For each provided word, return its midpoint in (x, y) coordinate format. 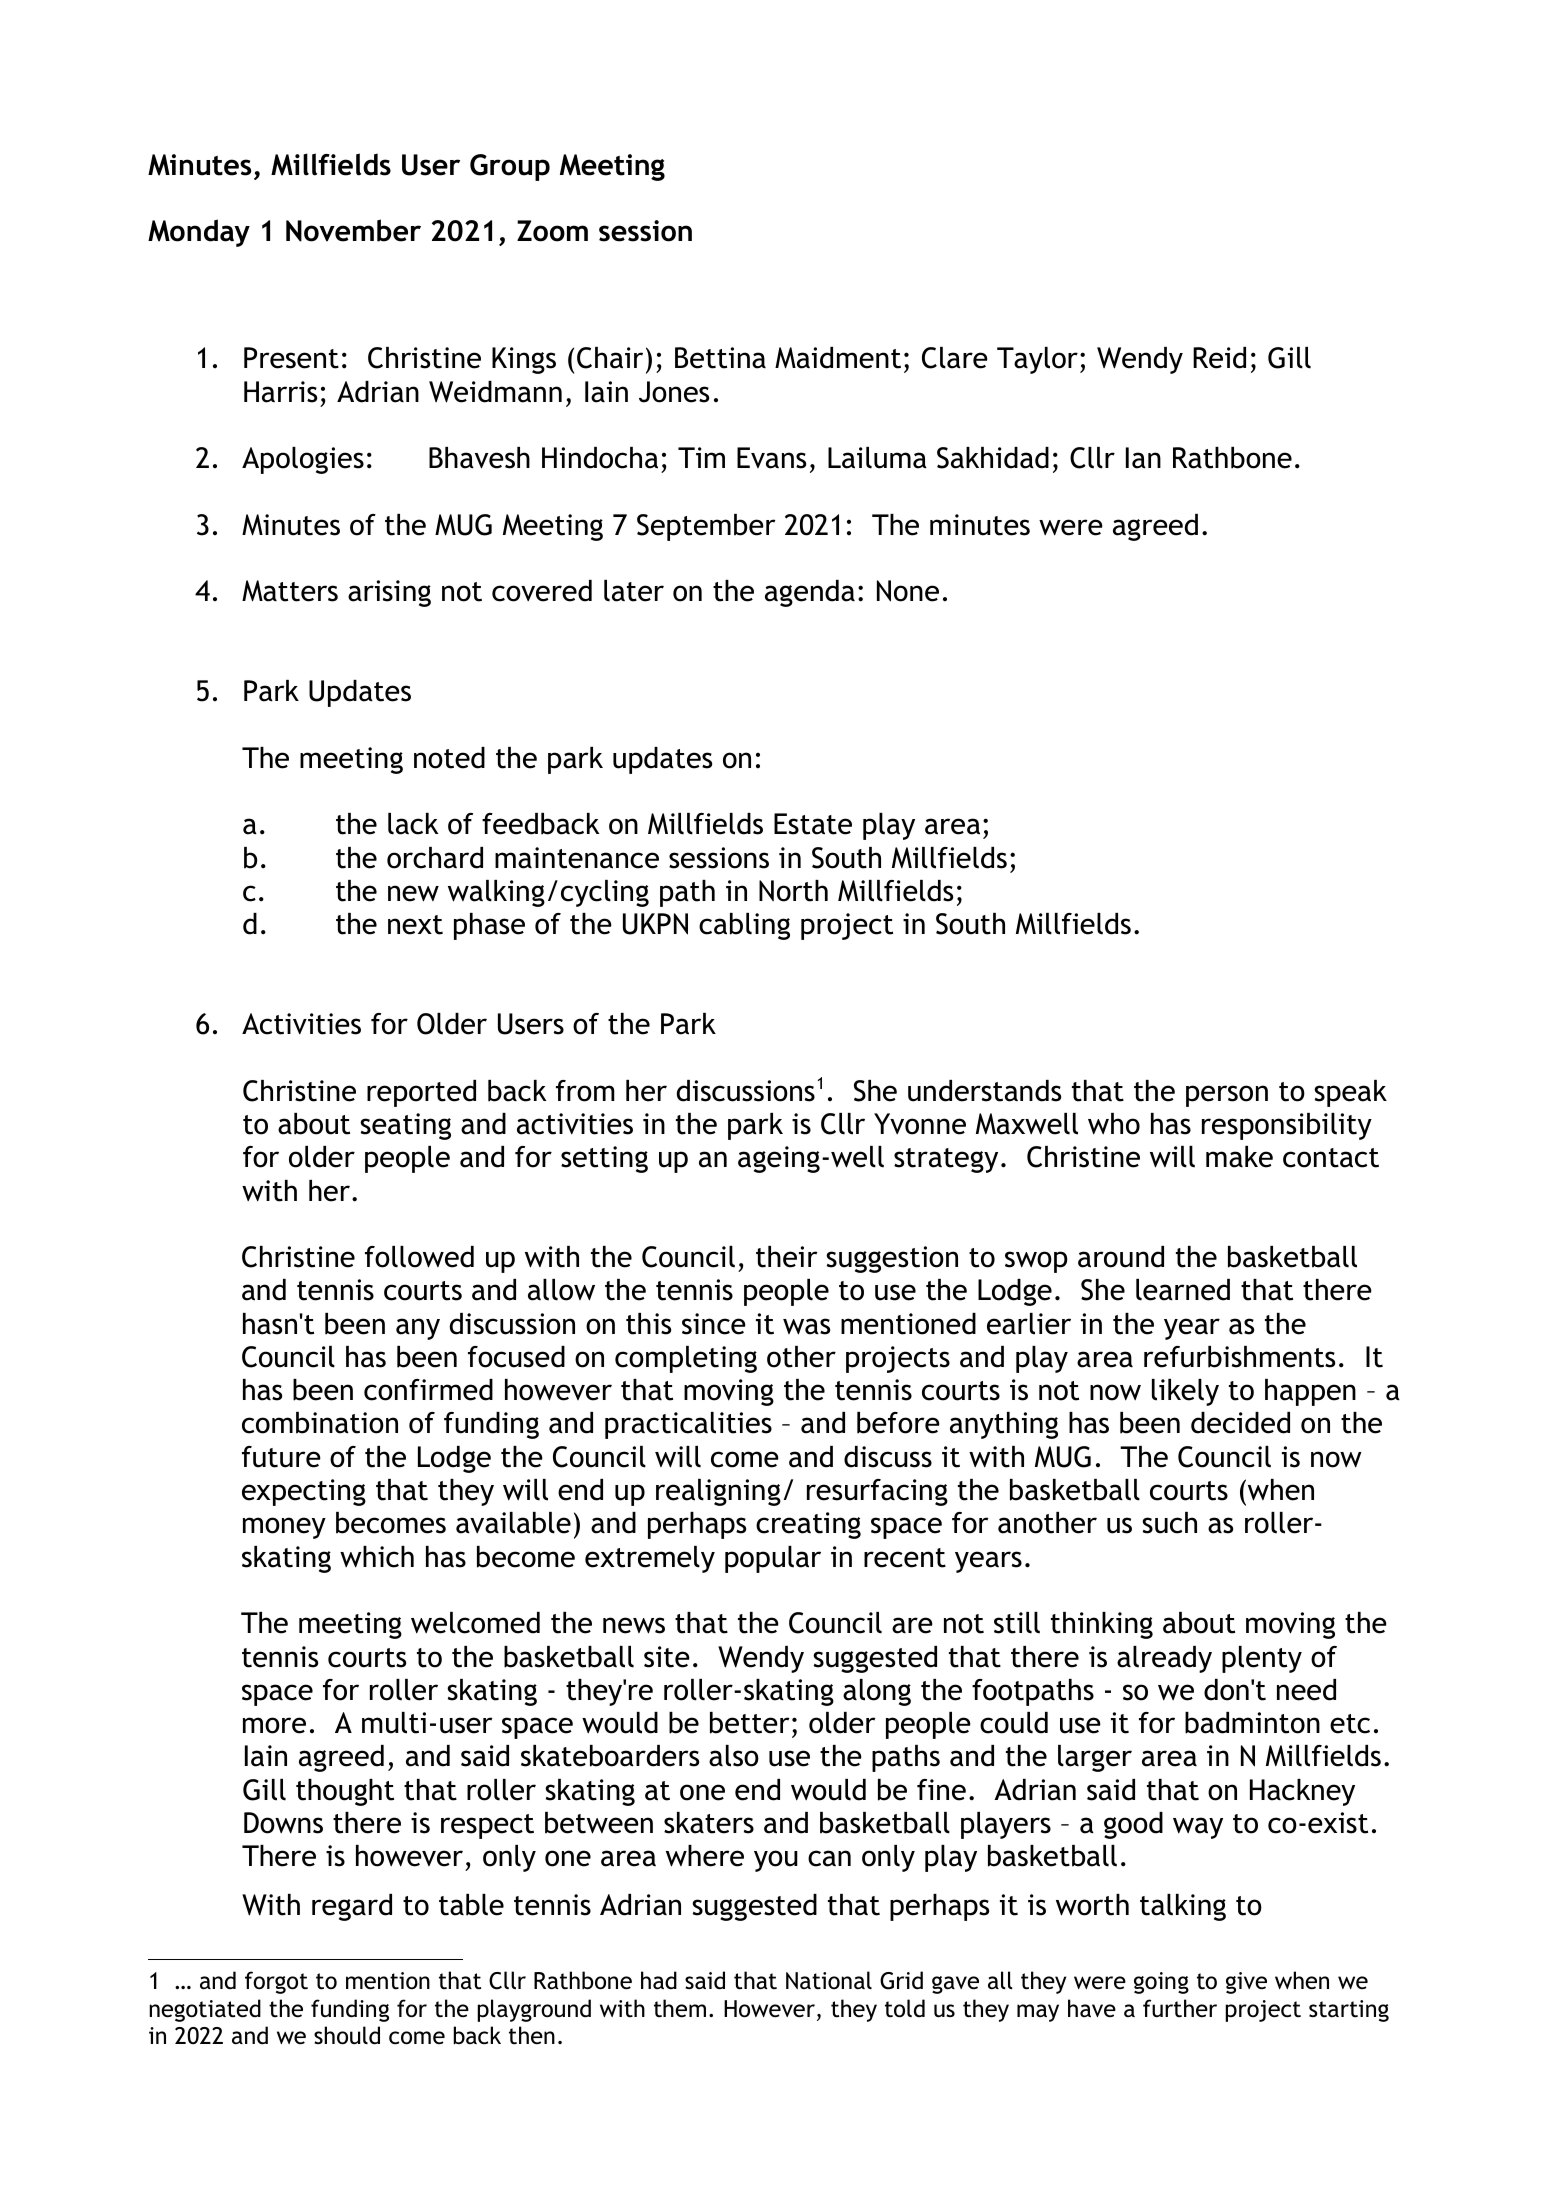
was (806, 1326)
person (1227, 1096)
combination (320, 1423)
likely (1185, 1392)
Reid (1219, 358)
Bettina (720, 358)
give (1246, 1983)
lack (413, 824)
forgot (276, 1982)
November (353, 230)
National (829, 1980)
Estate (813, 824)
